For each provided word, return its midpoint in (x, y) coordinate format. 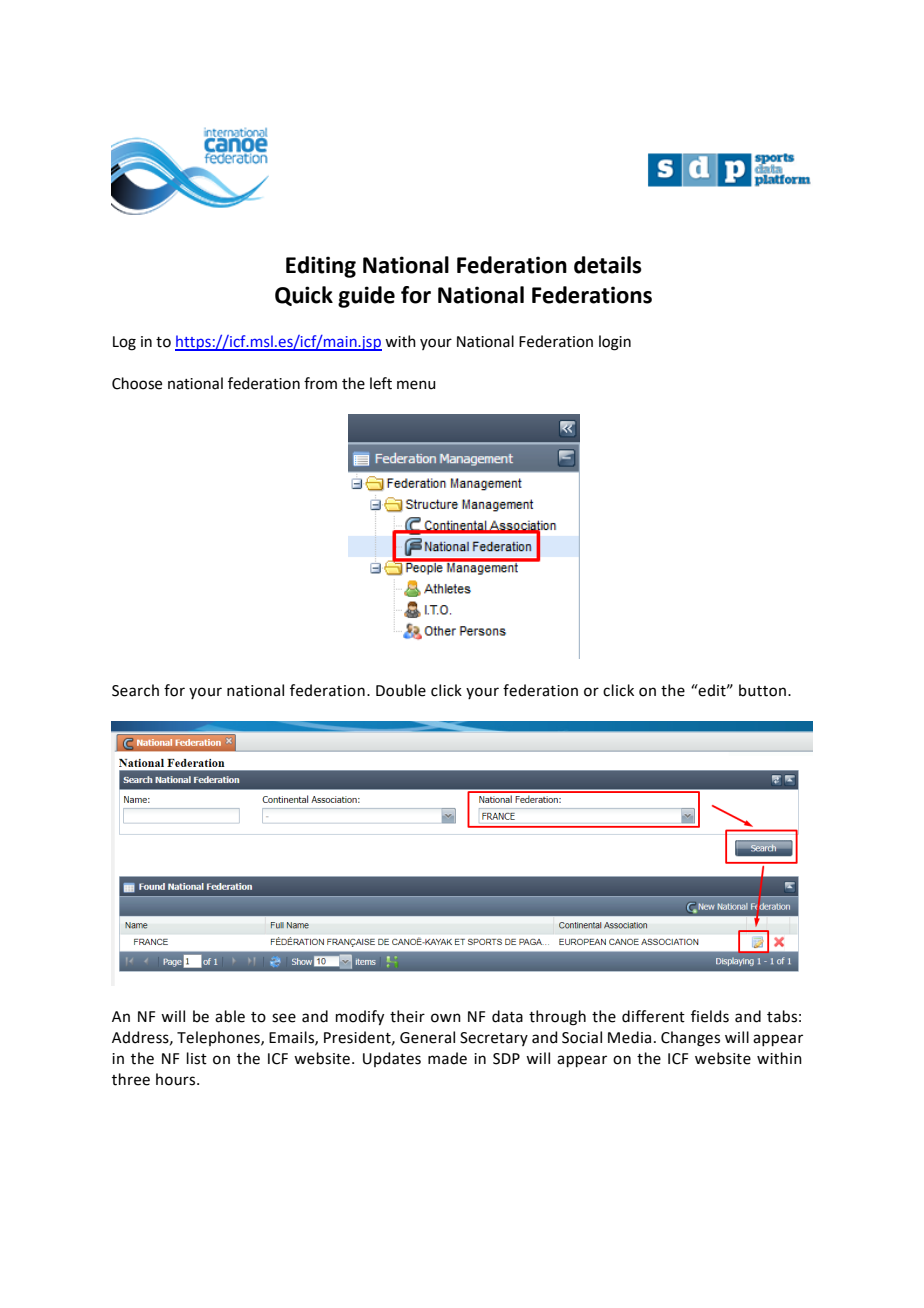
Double (401, 690)
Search (135, 690)
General (427, 1037)
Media (629, 1037)
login (615, 343)
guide (366, 297)
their (407, 1016)
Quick (304, 296)
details (608, 265)
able (230, 1016)
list (197, 1058)
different (653, 1016)
